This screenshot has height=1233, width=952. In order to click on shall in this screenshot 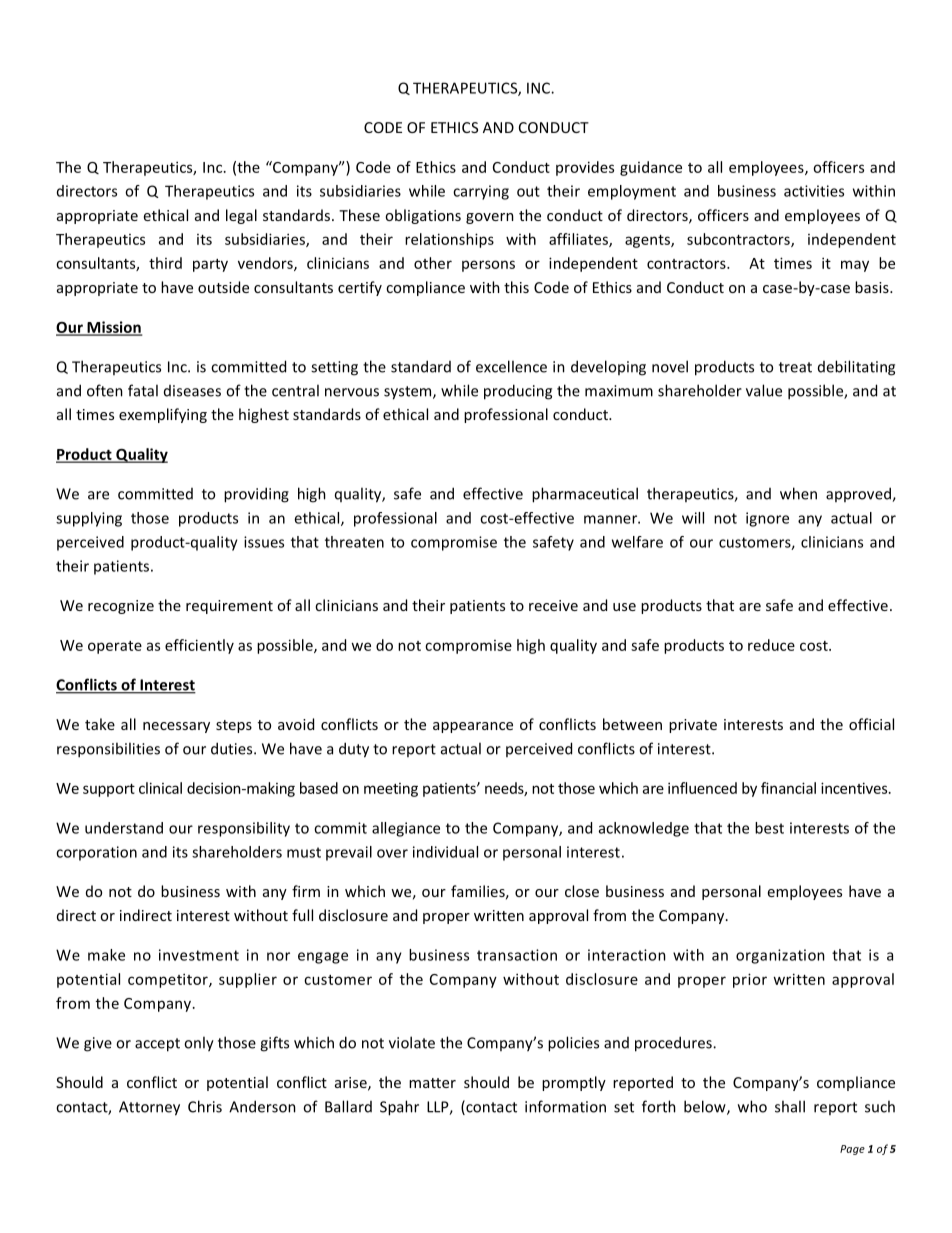, I will do `click(790, 1106)`.
